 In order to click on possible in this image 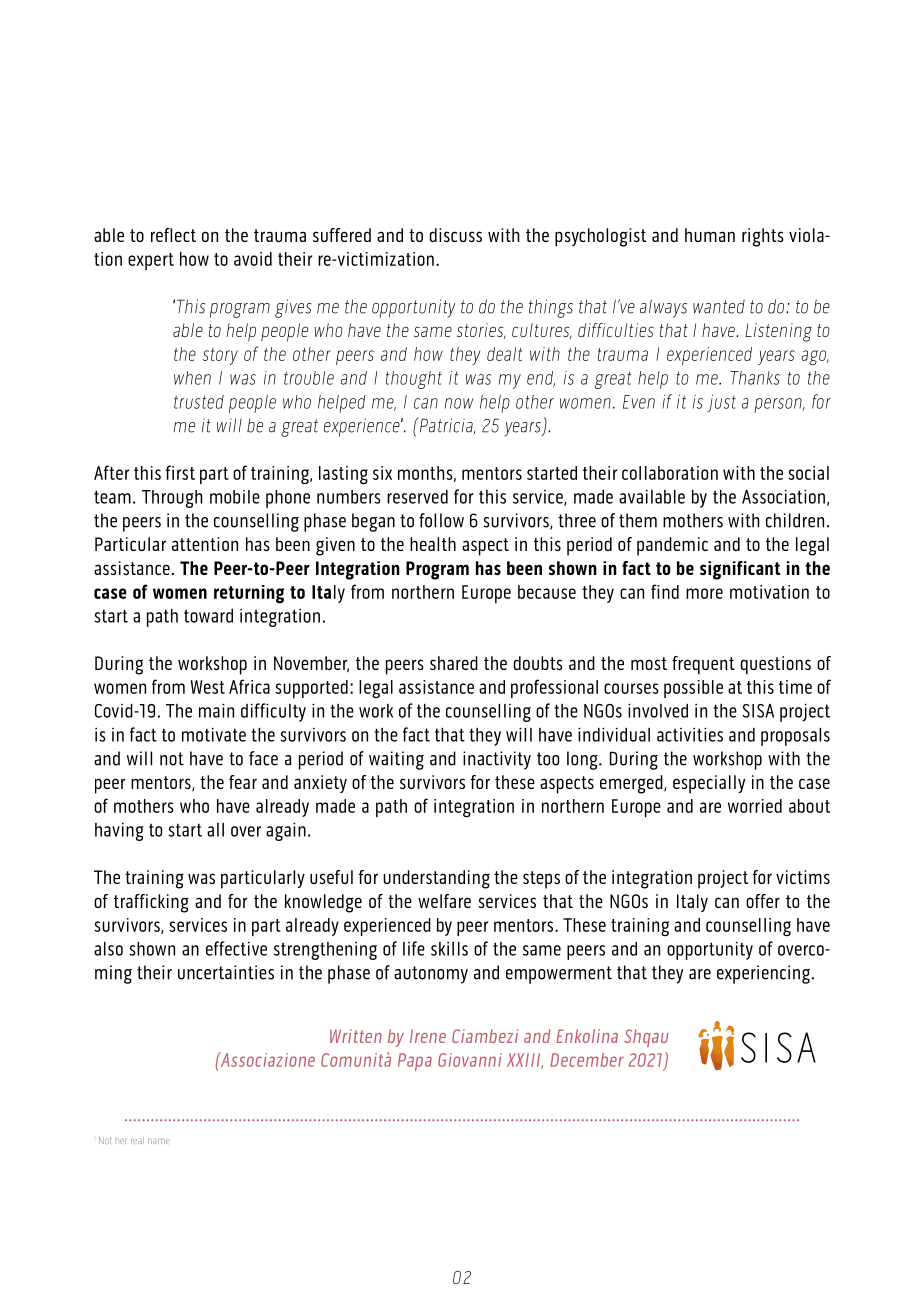, I will do `click(693, 689)`.
